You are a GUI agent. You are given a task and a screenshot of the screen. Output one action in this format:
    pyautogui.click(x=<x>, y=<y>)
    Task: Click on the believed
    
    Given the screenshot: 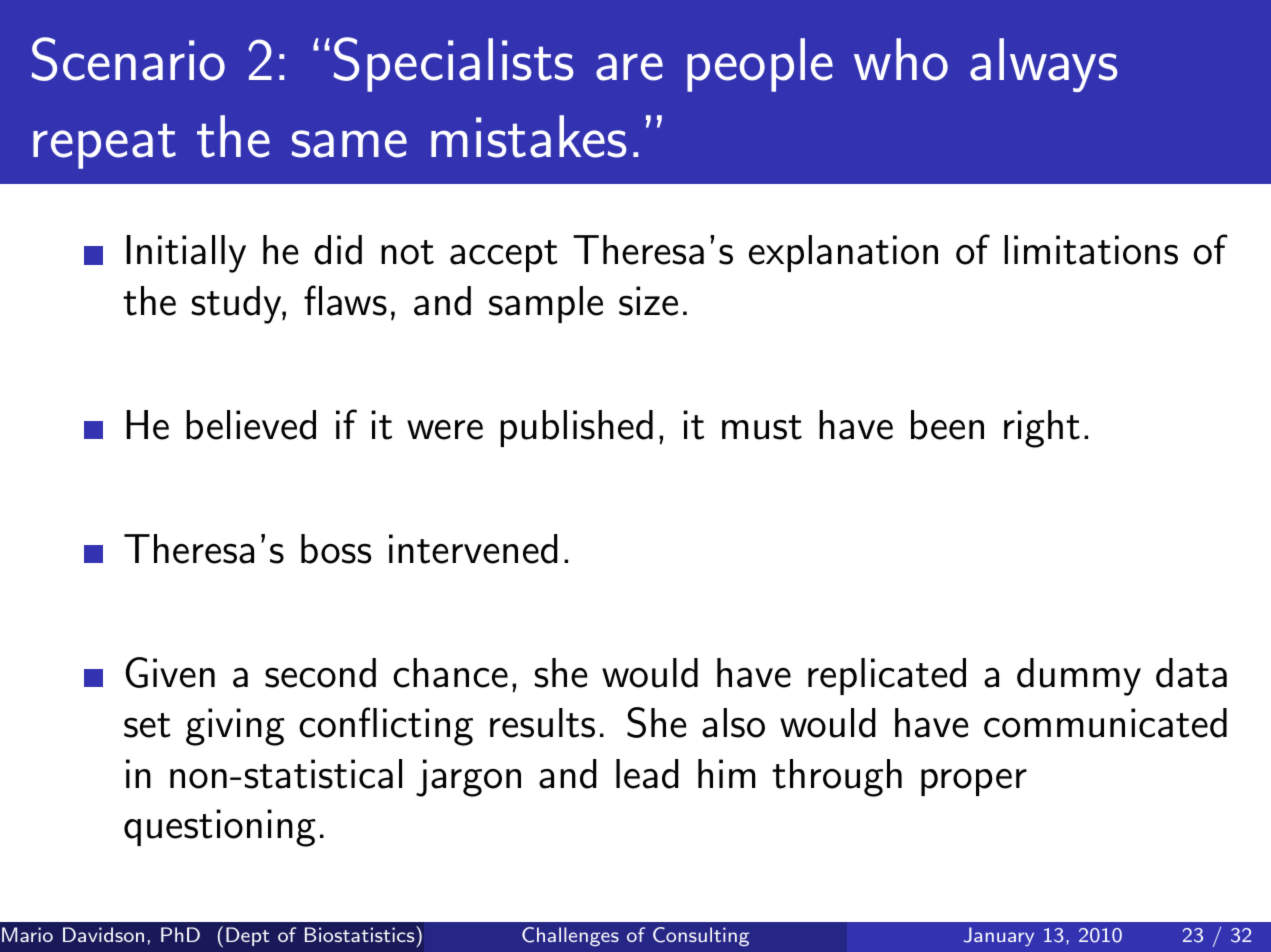 What is the action you would take?
    pyautogui.click(x=251, y=425)
